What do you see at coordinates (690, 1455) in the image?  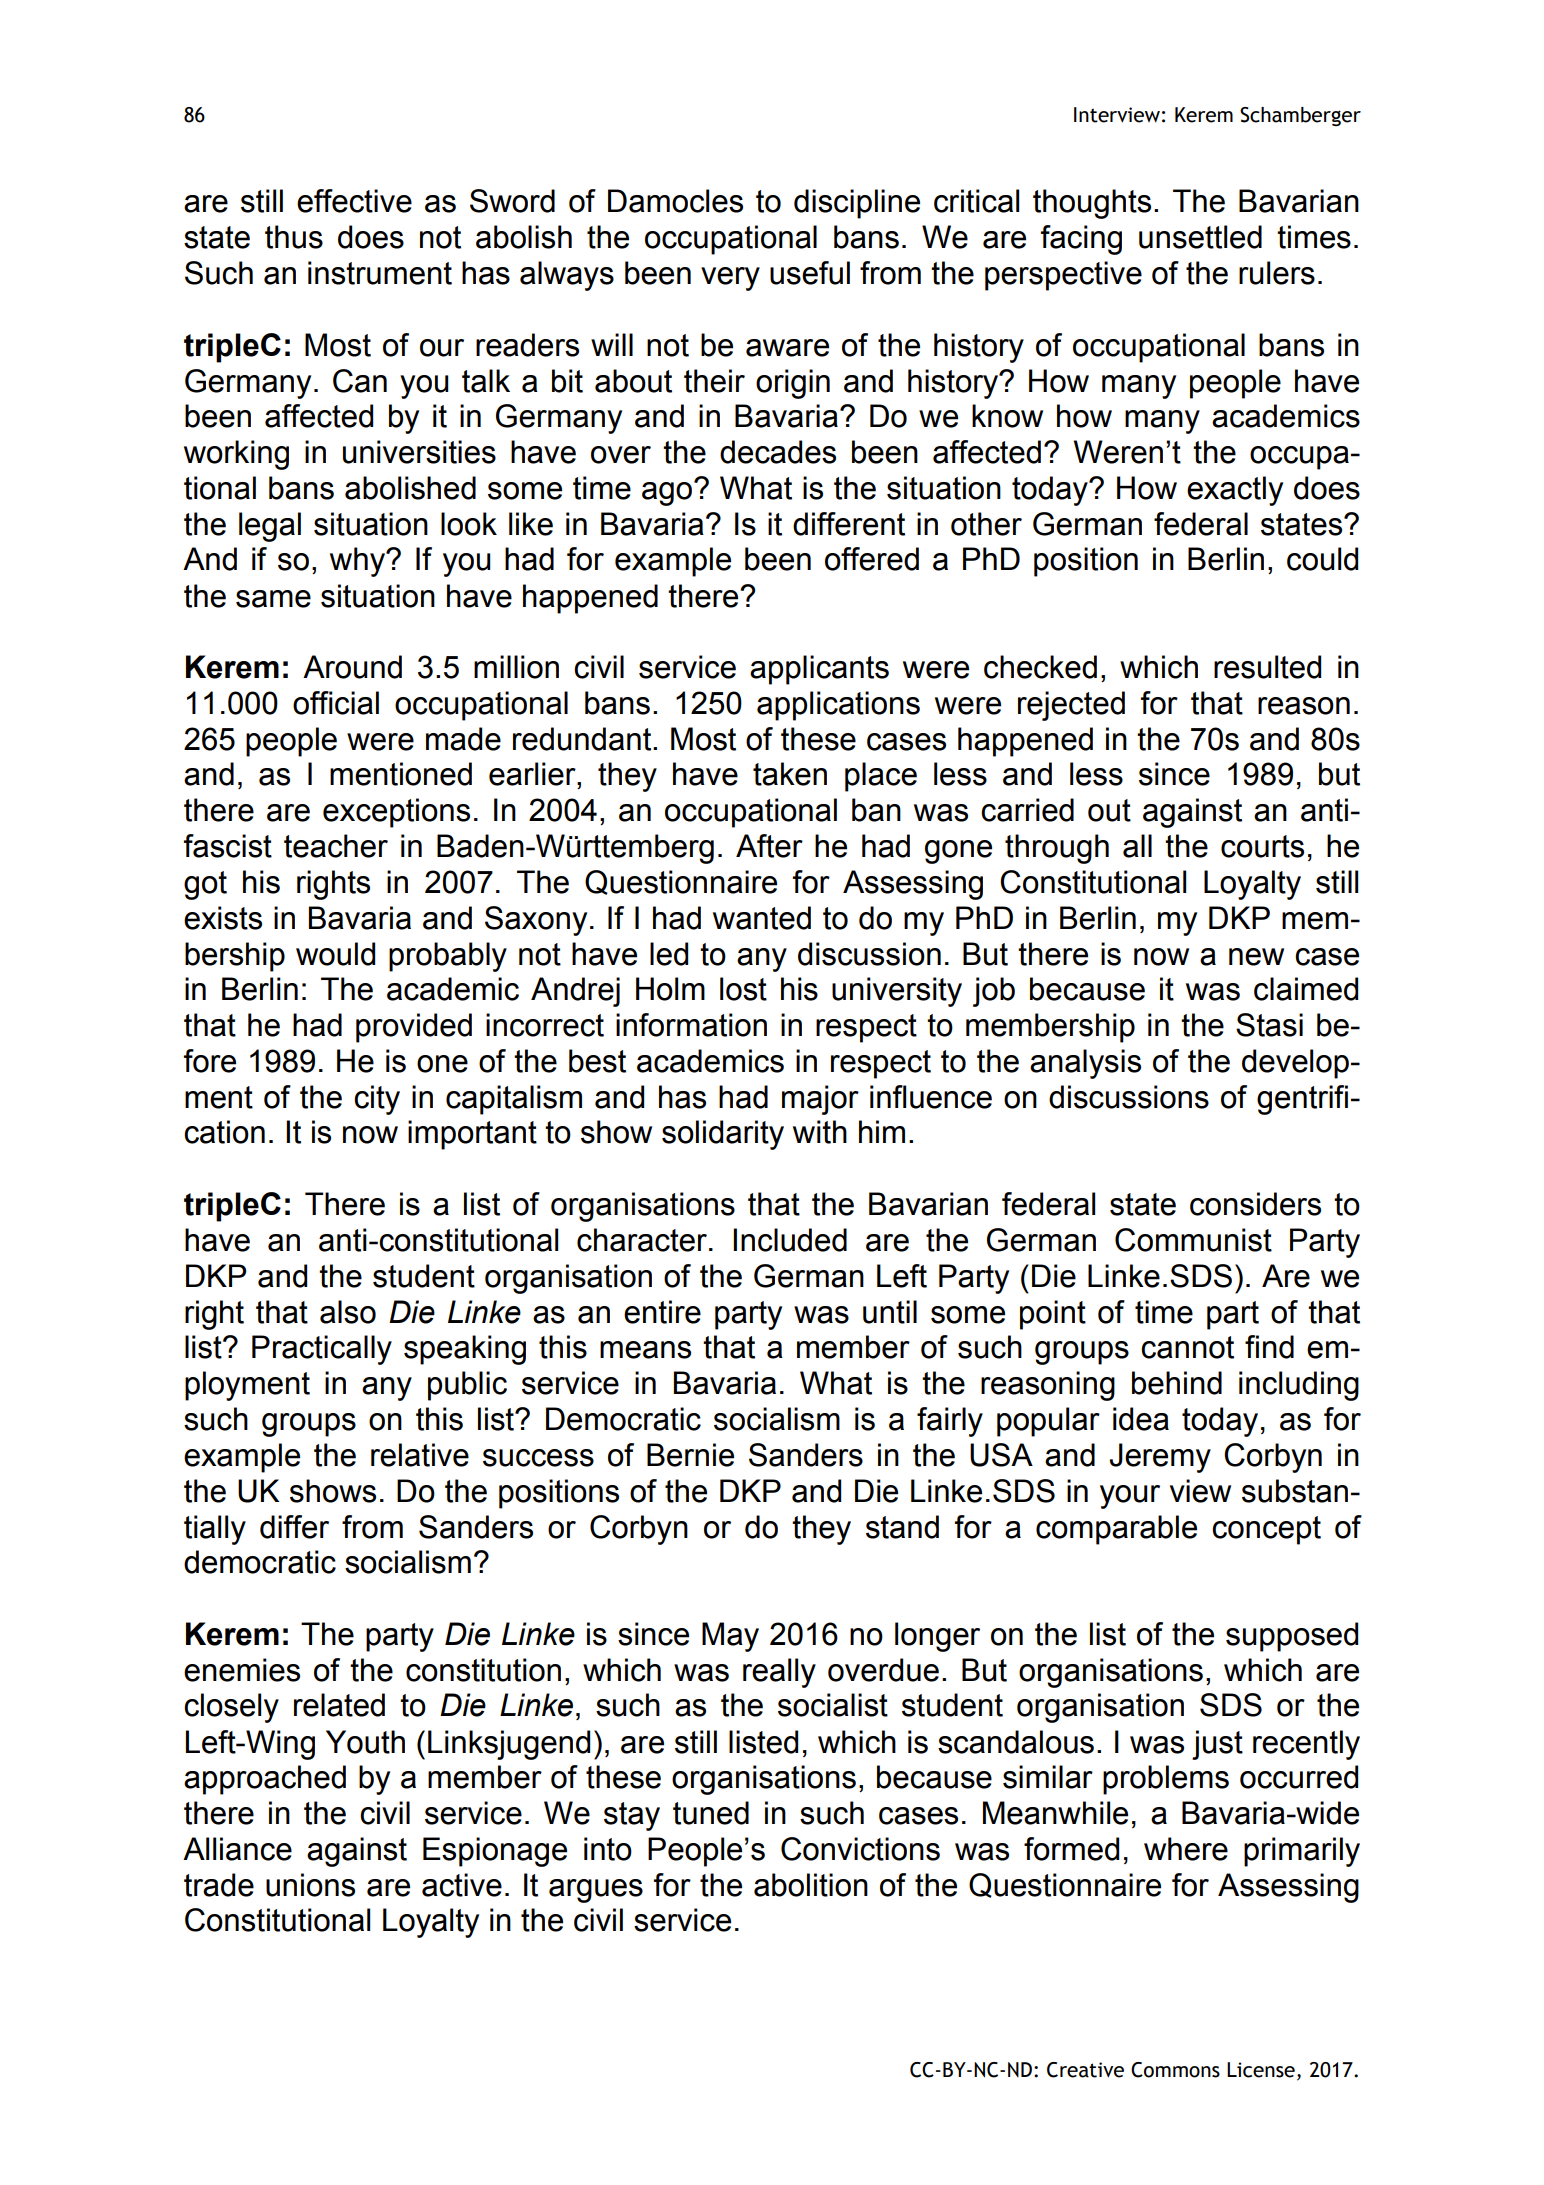 I see `Bernie` at bounding box center [690, 1455].
